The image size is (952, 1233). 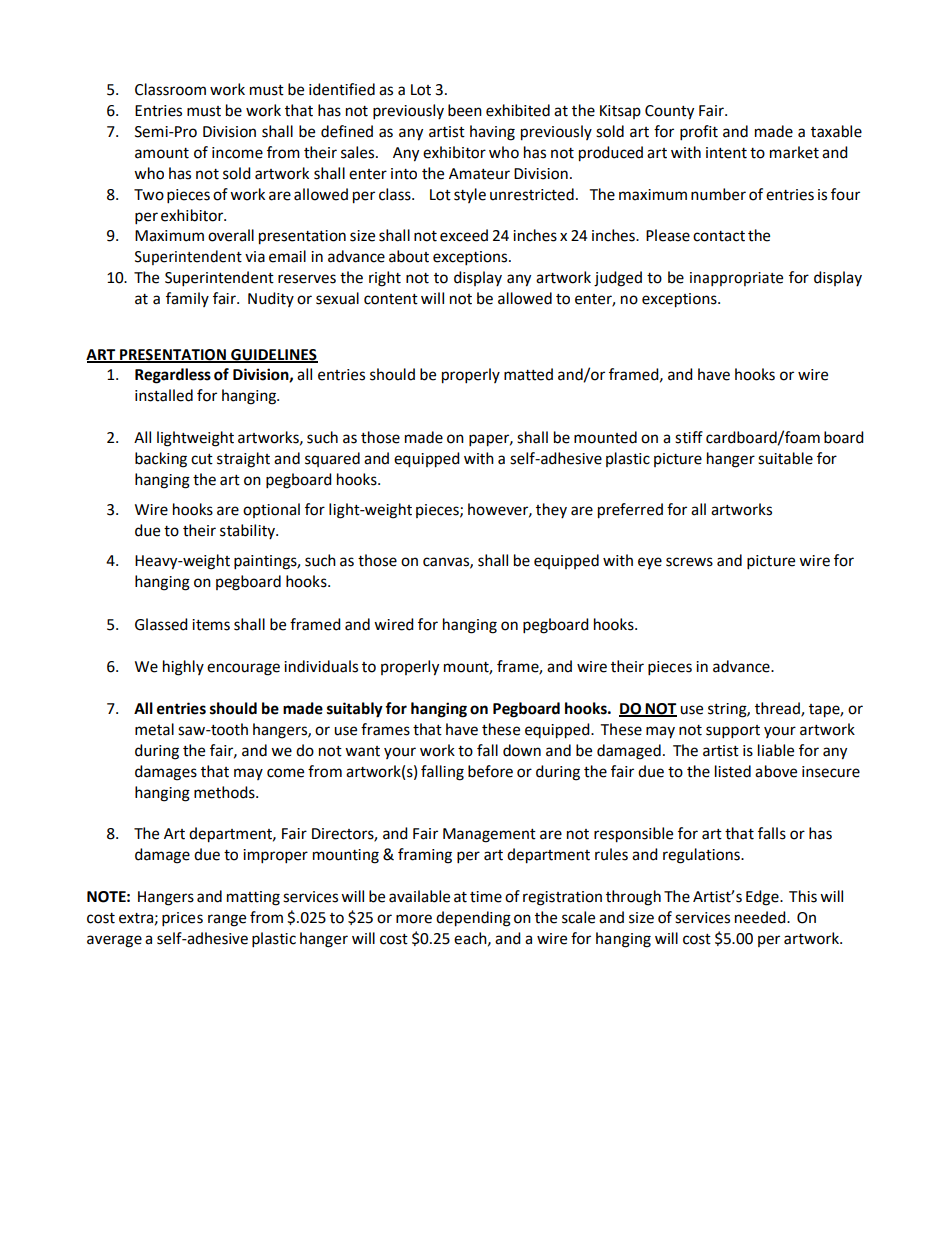 I want to click on prices, so click(x=182, y=919).
